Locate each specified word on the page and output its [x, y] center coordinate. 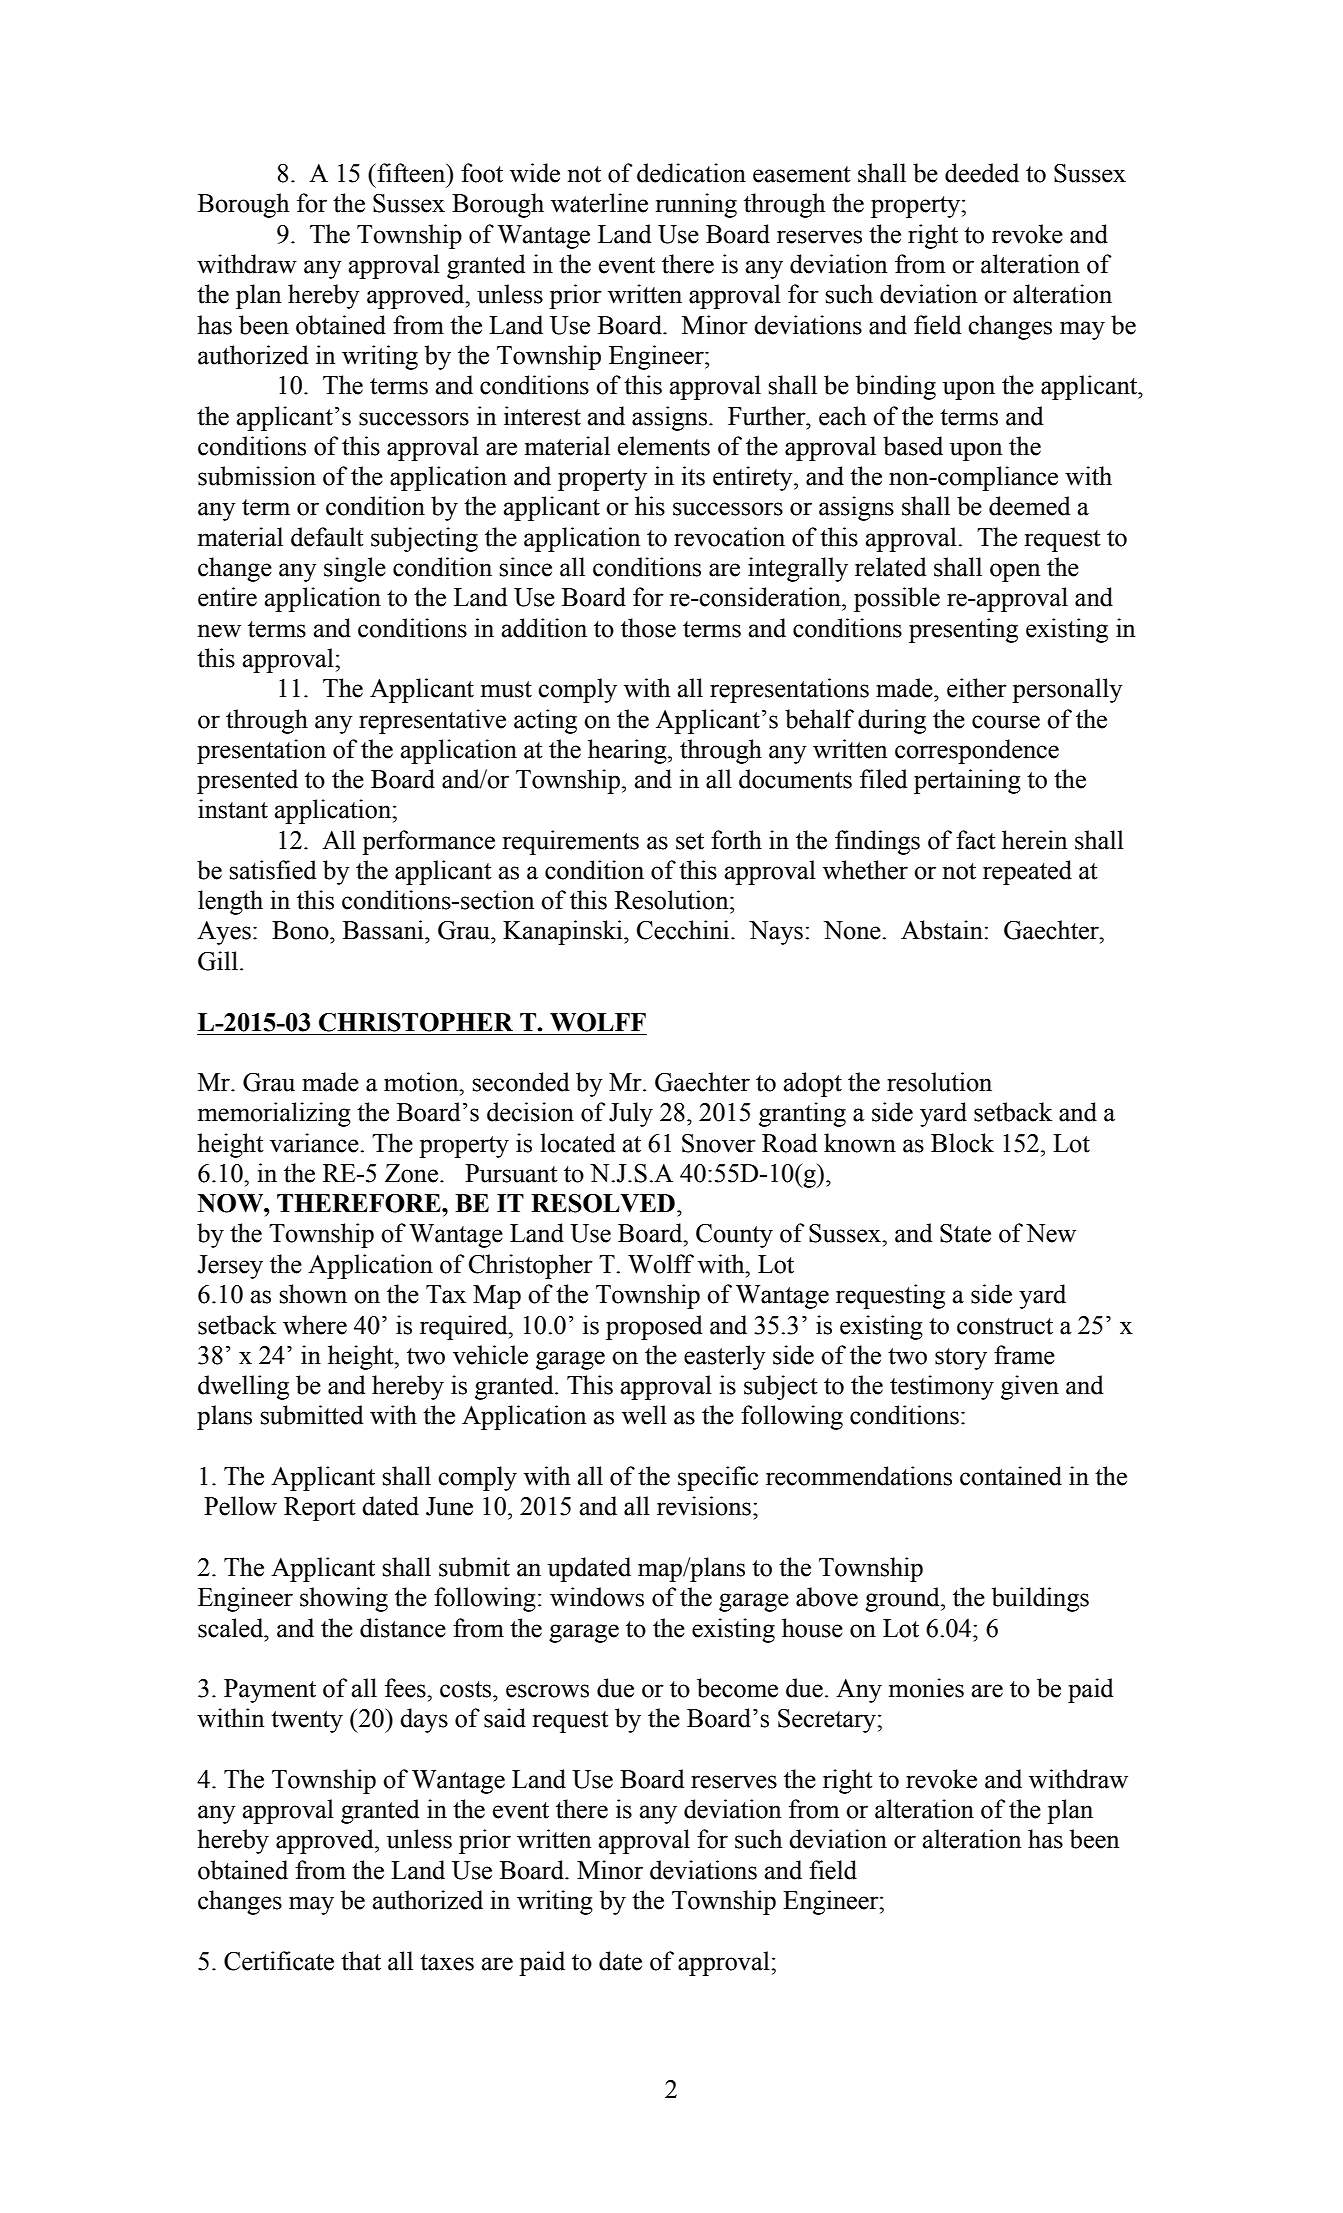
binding [896, 387]
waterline [599, 203]
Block [962, 1143]
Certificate [279, 1961]
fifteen [411, 173]
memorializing [274, 1114]
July [631, 1114]
